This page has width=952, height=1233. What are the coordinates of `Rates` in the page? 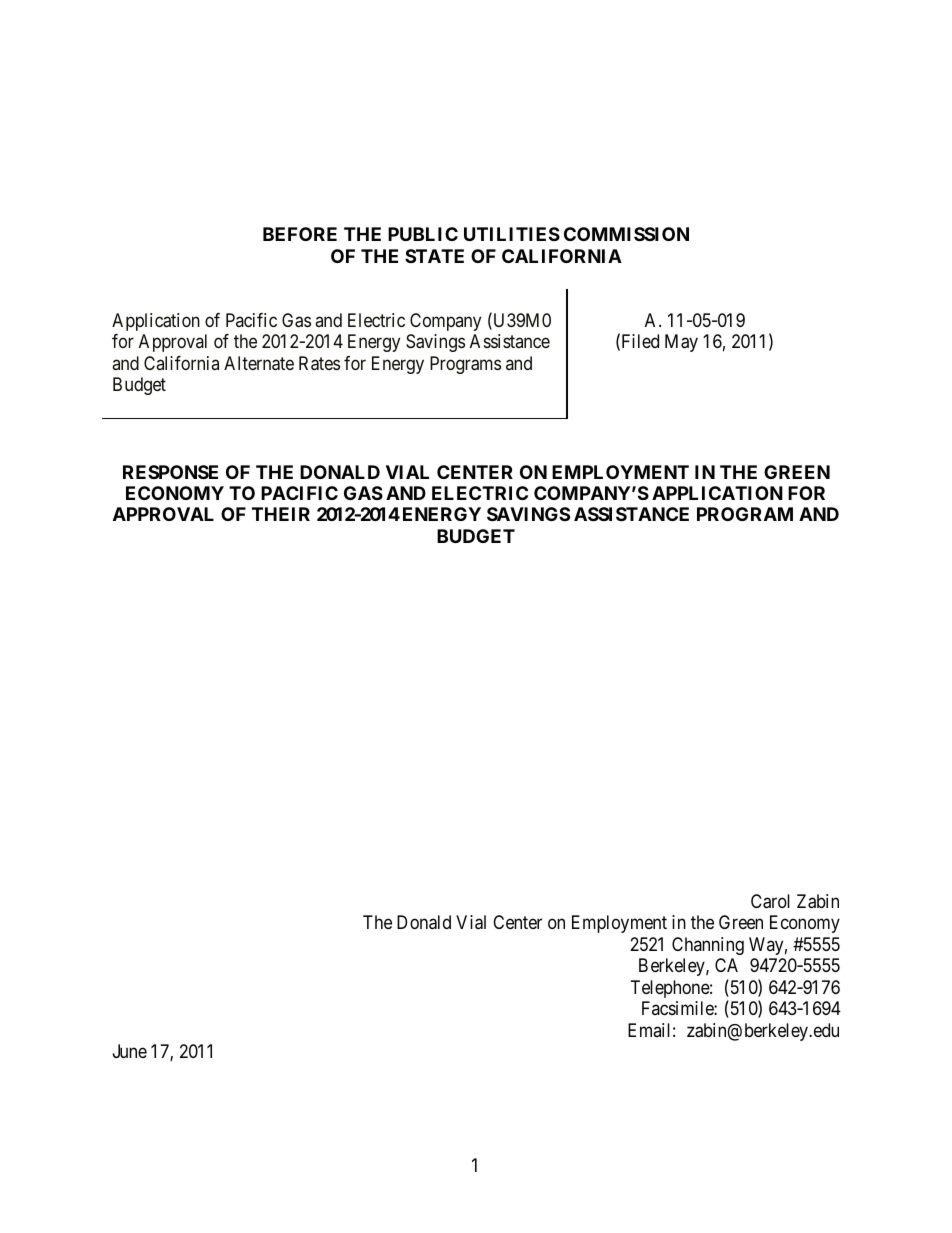 It's located at (319, 363).
